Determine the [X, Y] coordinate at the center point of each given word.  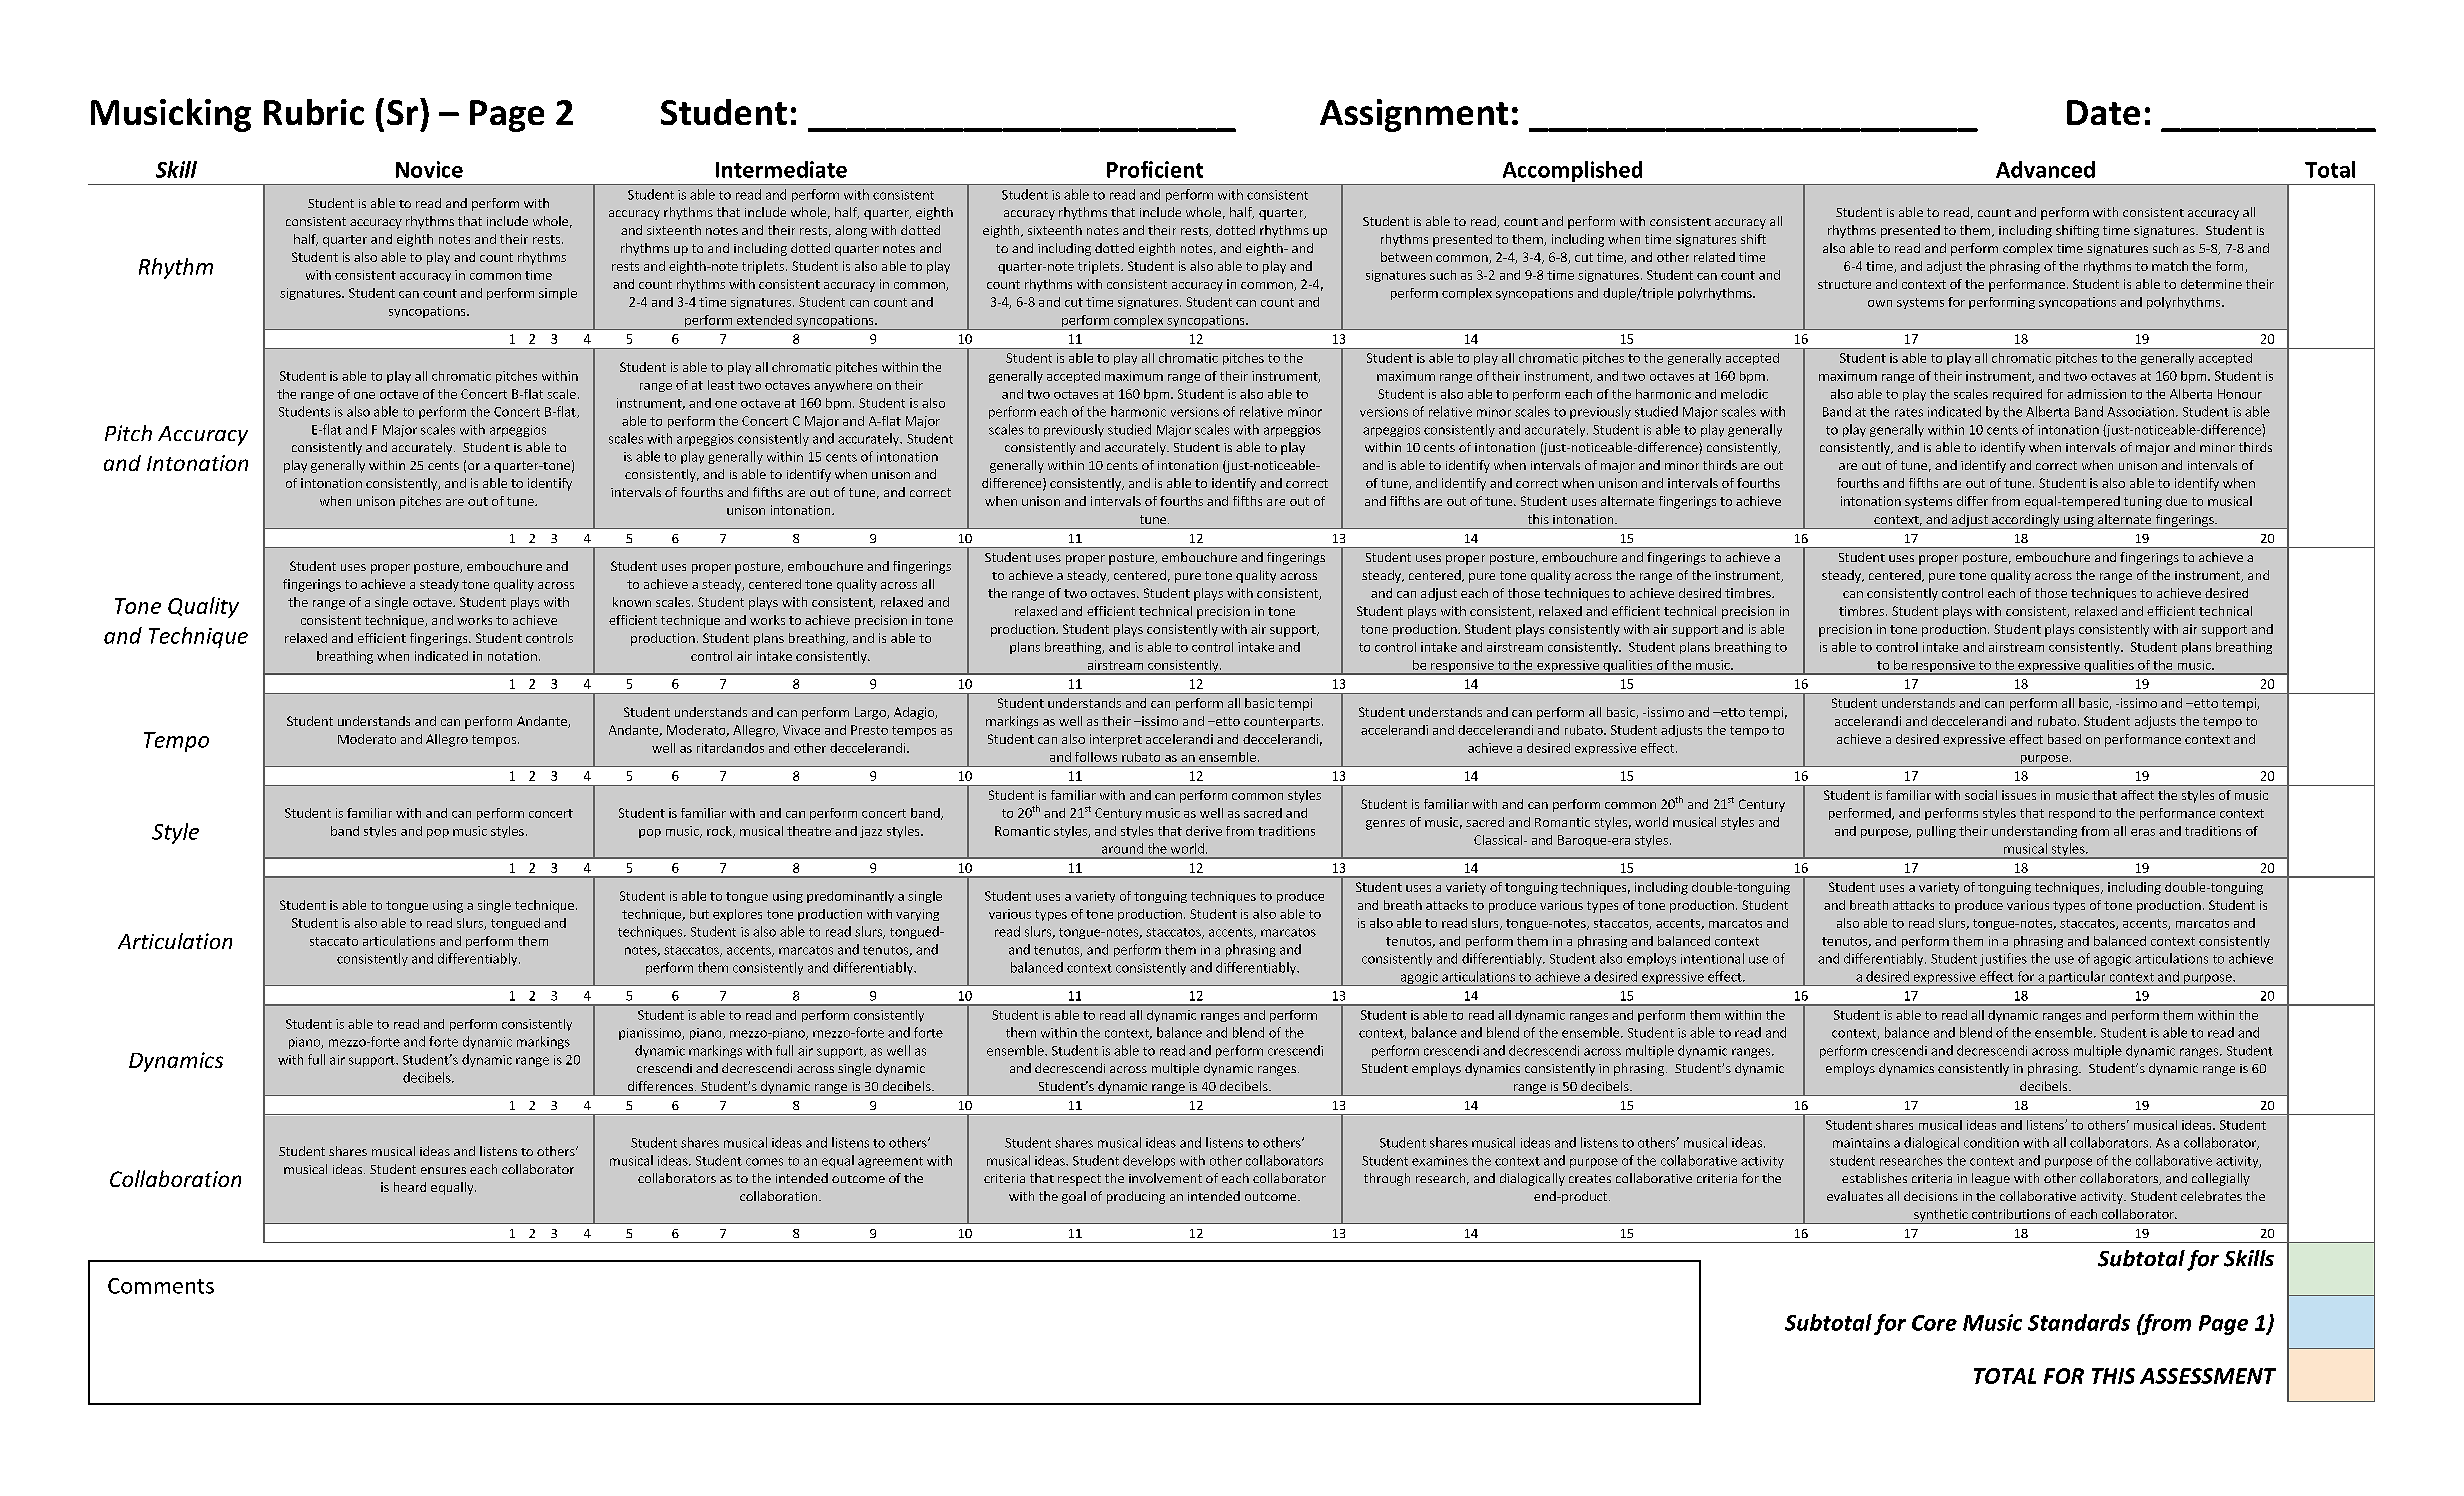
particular [2077, 978]
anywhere [843, 386]
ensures [443, 1170]
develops [1149, 1161]
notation [512, 656]
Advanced [2045, 169]
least [721, 385]
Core [1934, 1323]
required [2017, 395]
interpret [1116, 740]
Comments [161, 1286]
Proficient [1155, 169]
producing [1136, 1197]
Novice [429, 169]
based [2064, 739]
